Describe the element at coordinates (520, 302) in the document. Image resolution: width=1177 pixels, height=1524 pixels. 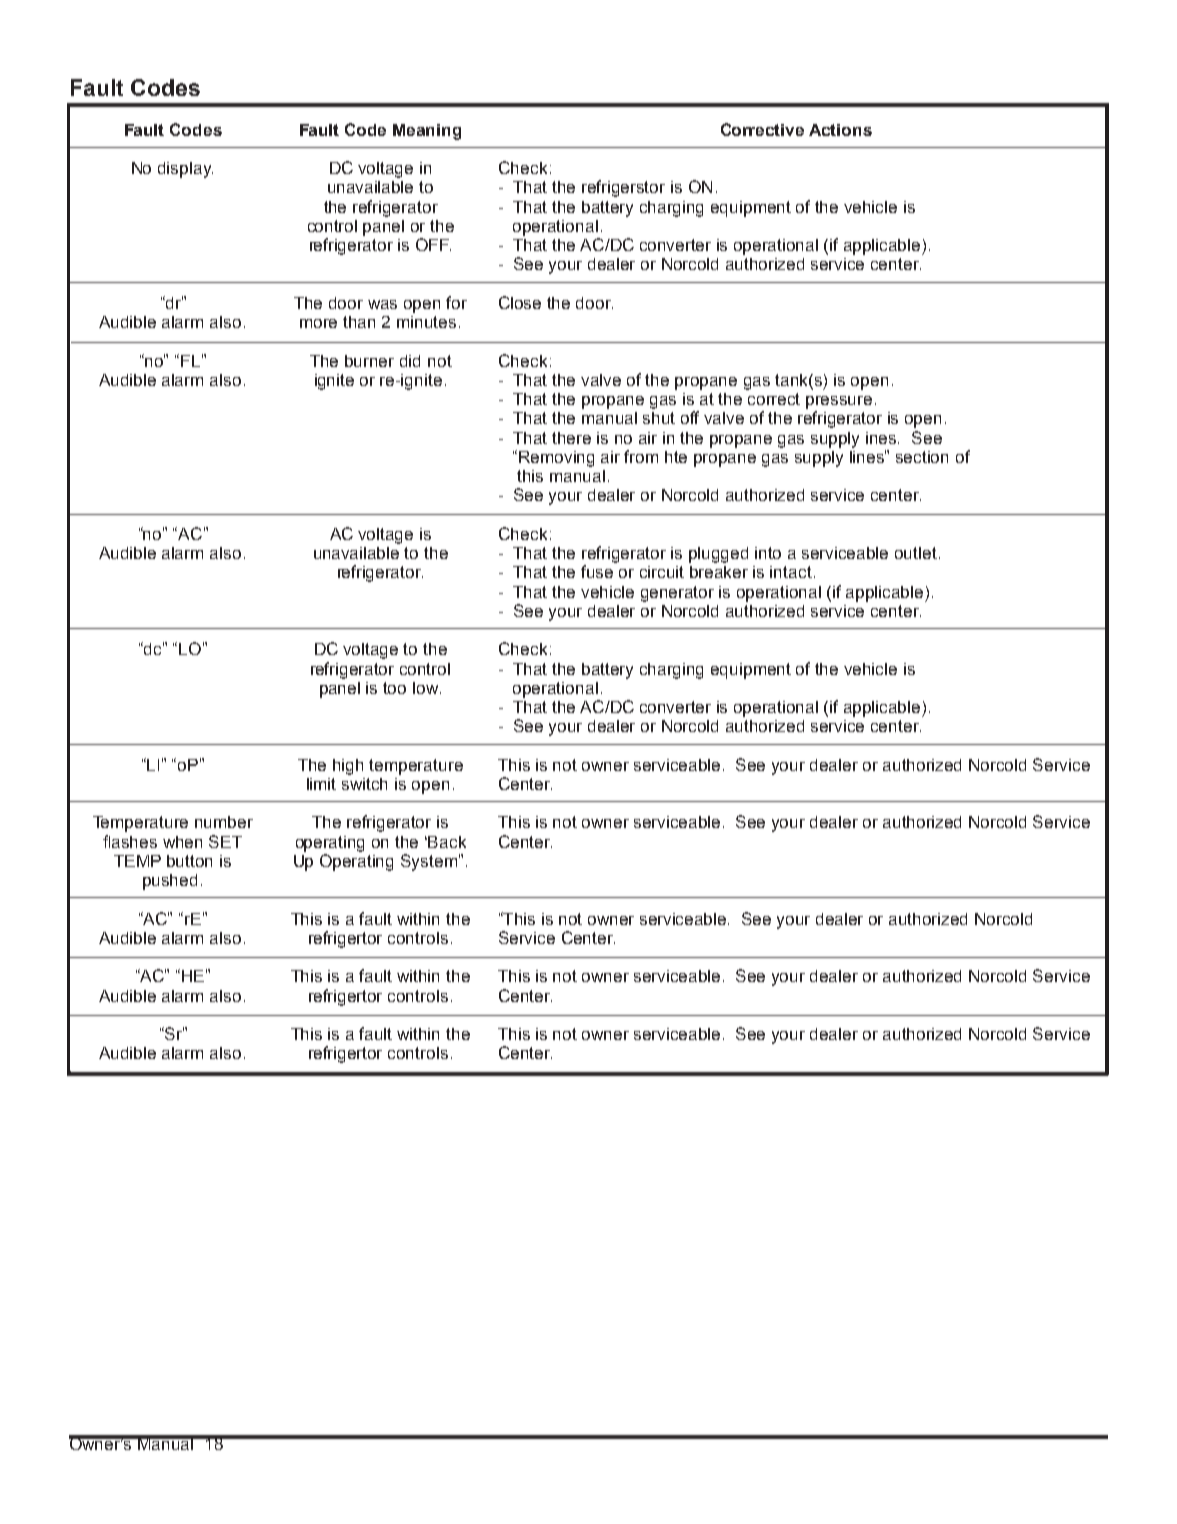
I see `Close` at that location.
